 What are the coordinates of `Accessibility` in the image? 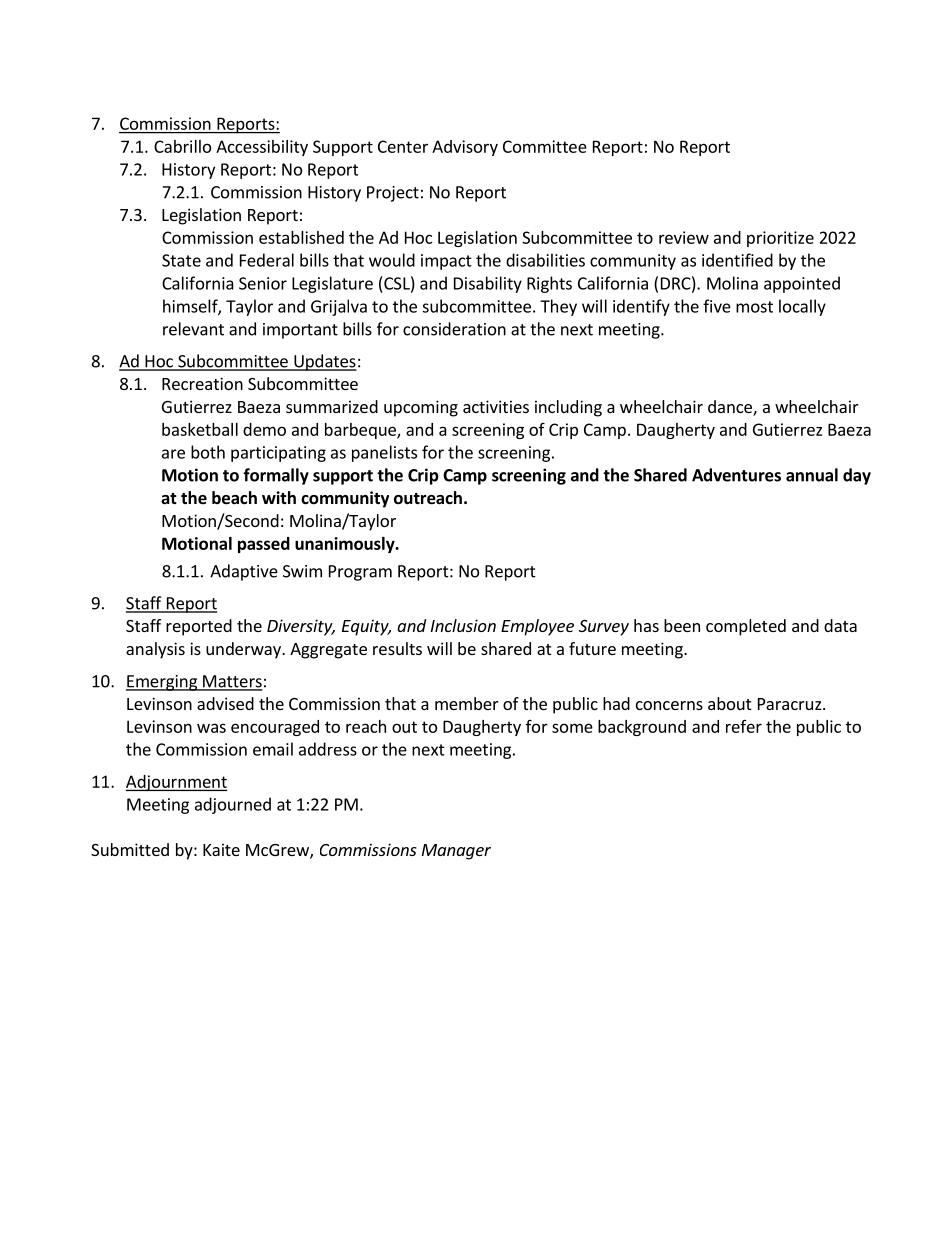 It's located at (262, 148).
